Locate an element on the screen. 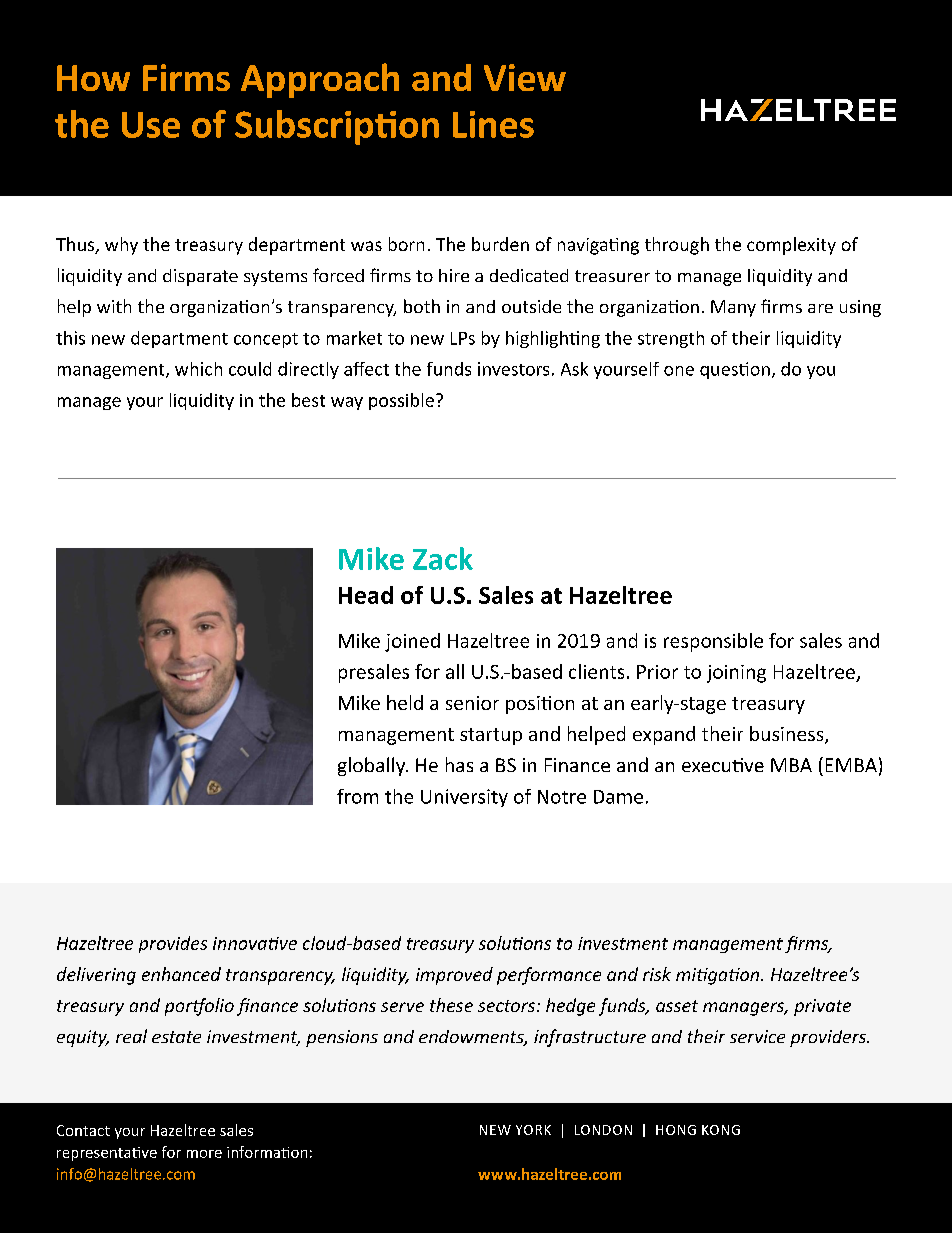 The width and height of the screenshot is (952, 1233). question is located at coordinates (735, 370).
